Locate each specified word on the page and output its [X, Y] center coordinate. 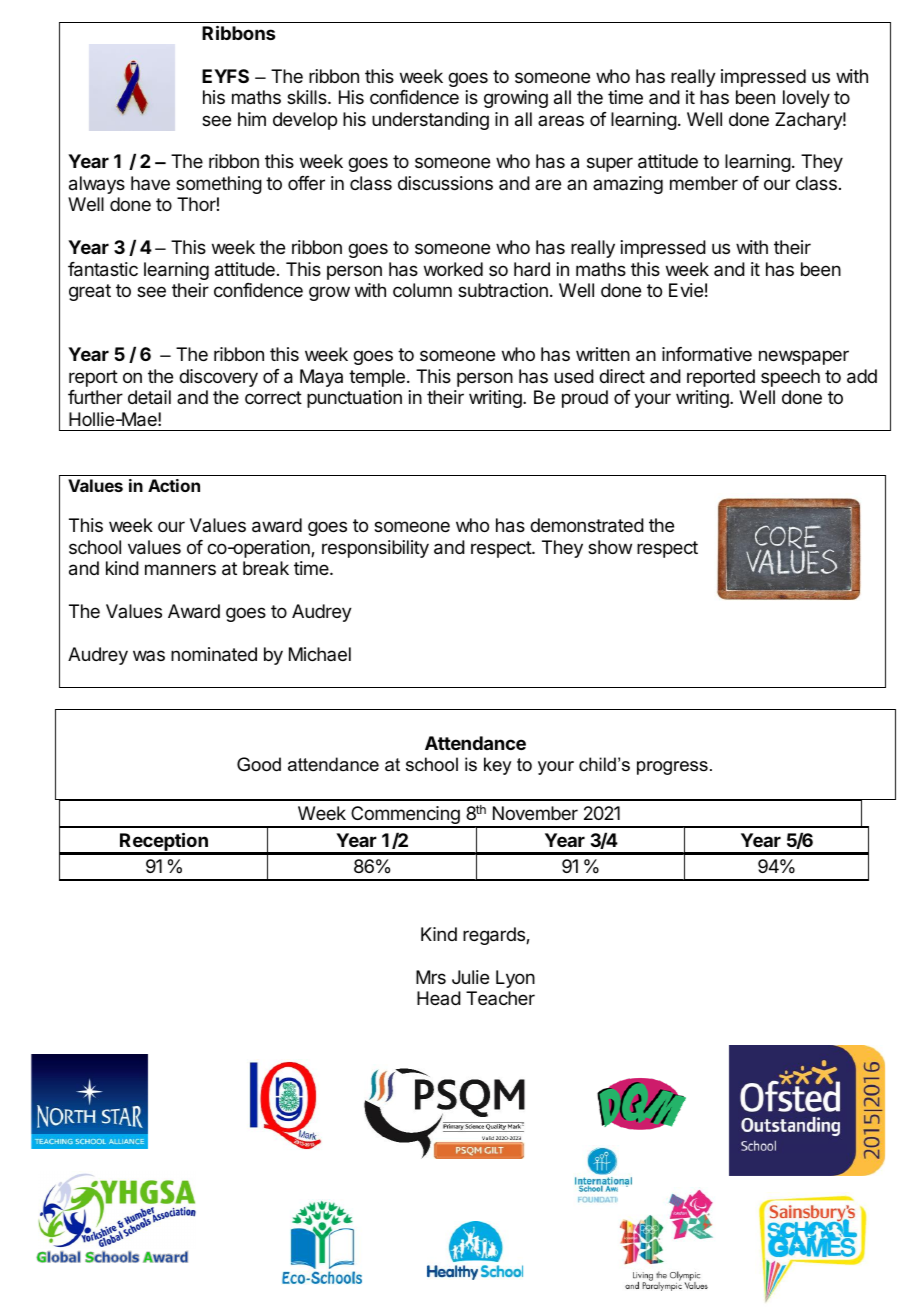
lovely [806, 99]
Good [259, 764]
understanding [430, 121]
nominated [214, 654]
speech [790, 378]
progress [672, 768]
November [535, 813]
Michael [320, 654]
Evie [686, 290]
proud [585, 399]
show [610, 547]
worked [453, 269]
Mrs [431, 977]
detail [149, 397]
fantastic [103, 269]
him [252, 119]
